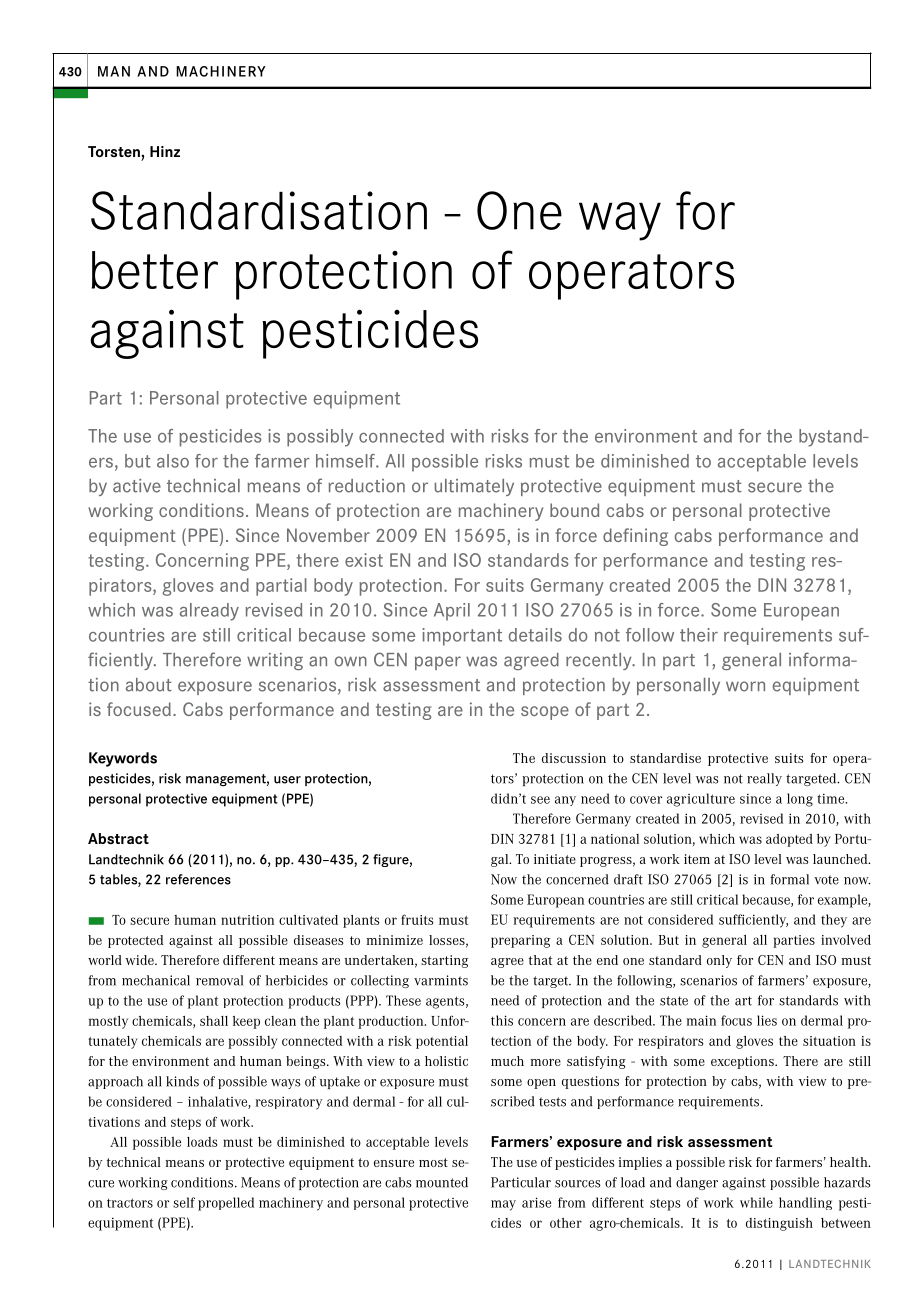  I want to click on references, so click(198, 879).
